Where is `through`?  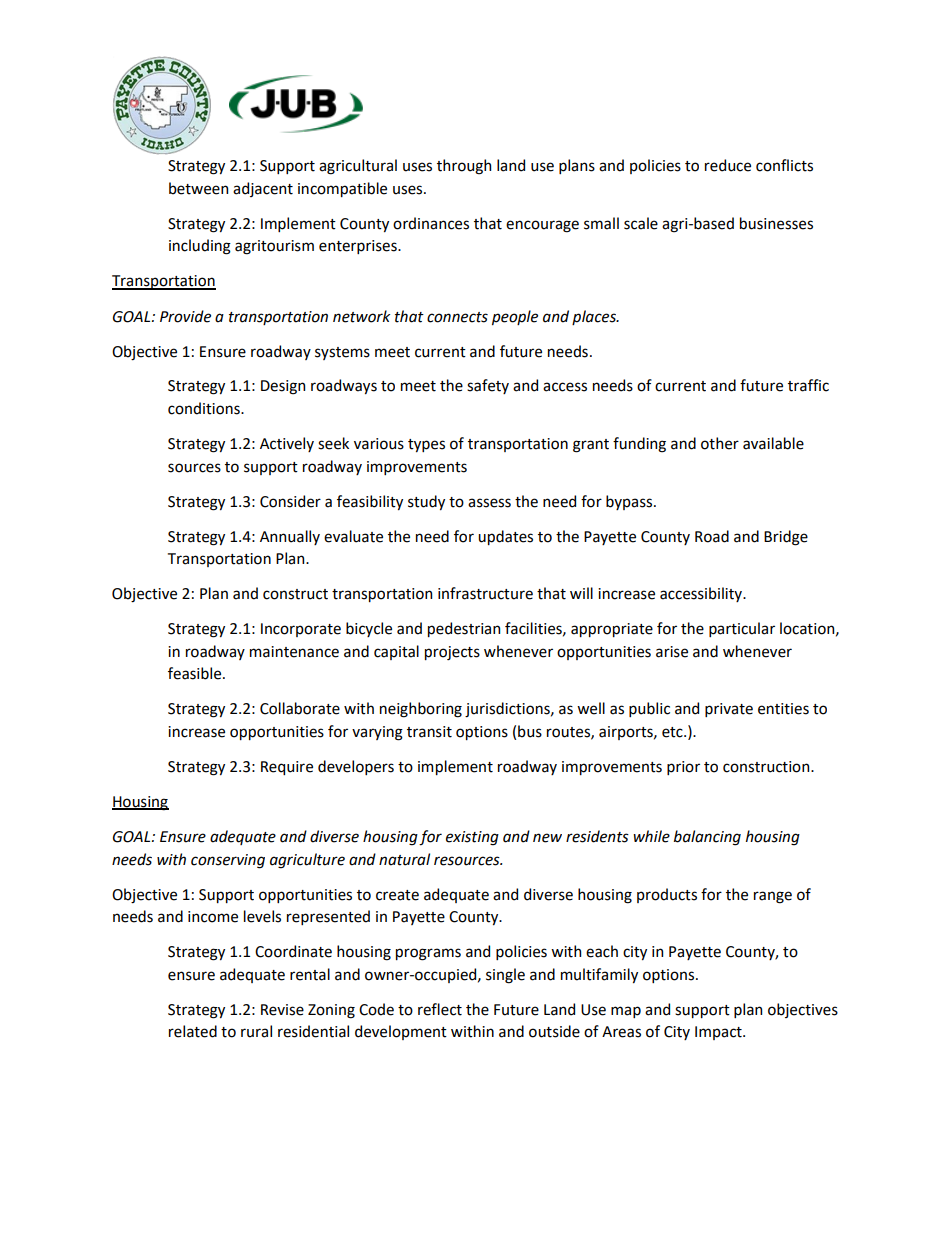 through is located at coordinates (464, 167).
